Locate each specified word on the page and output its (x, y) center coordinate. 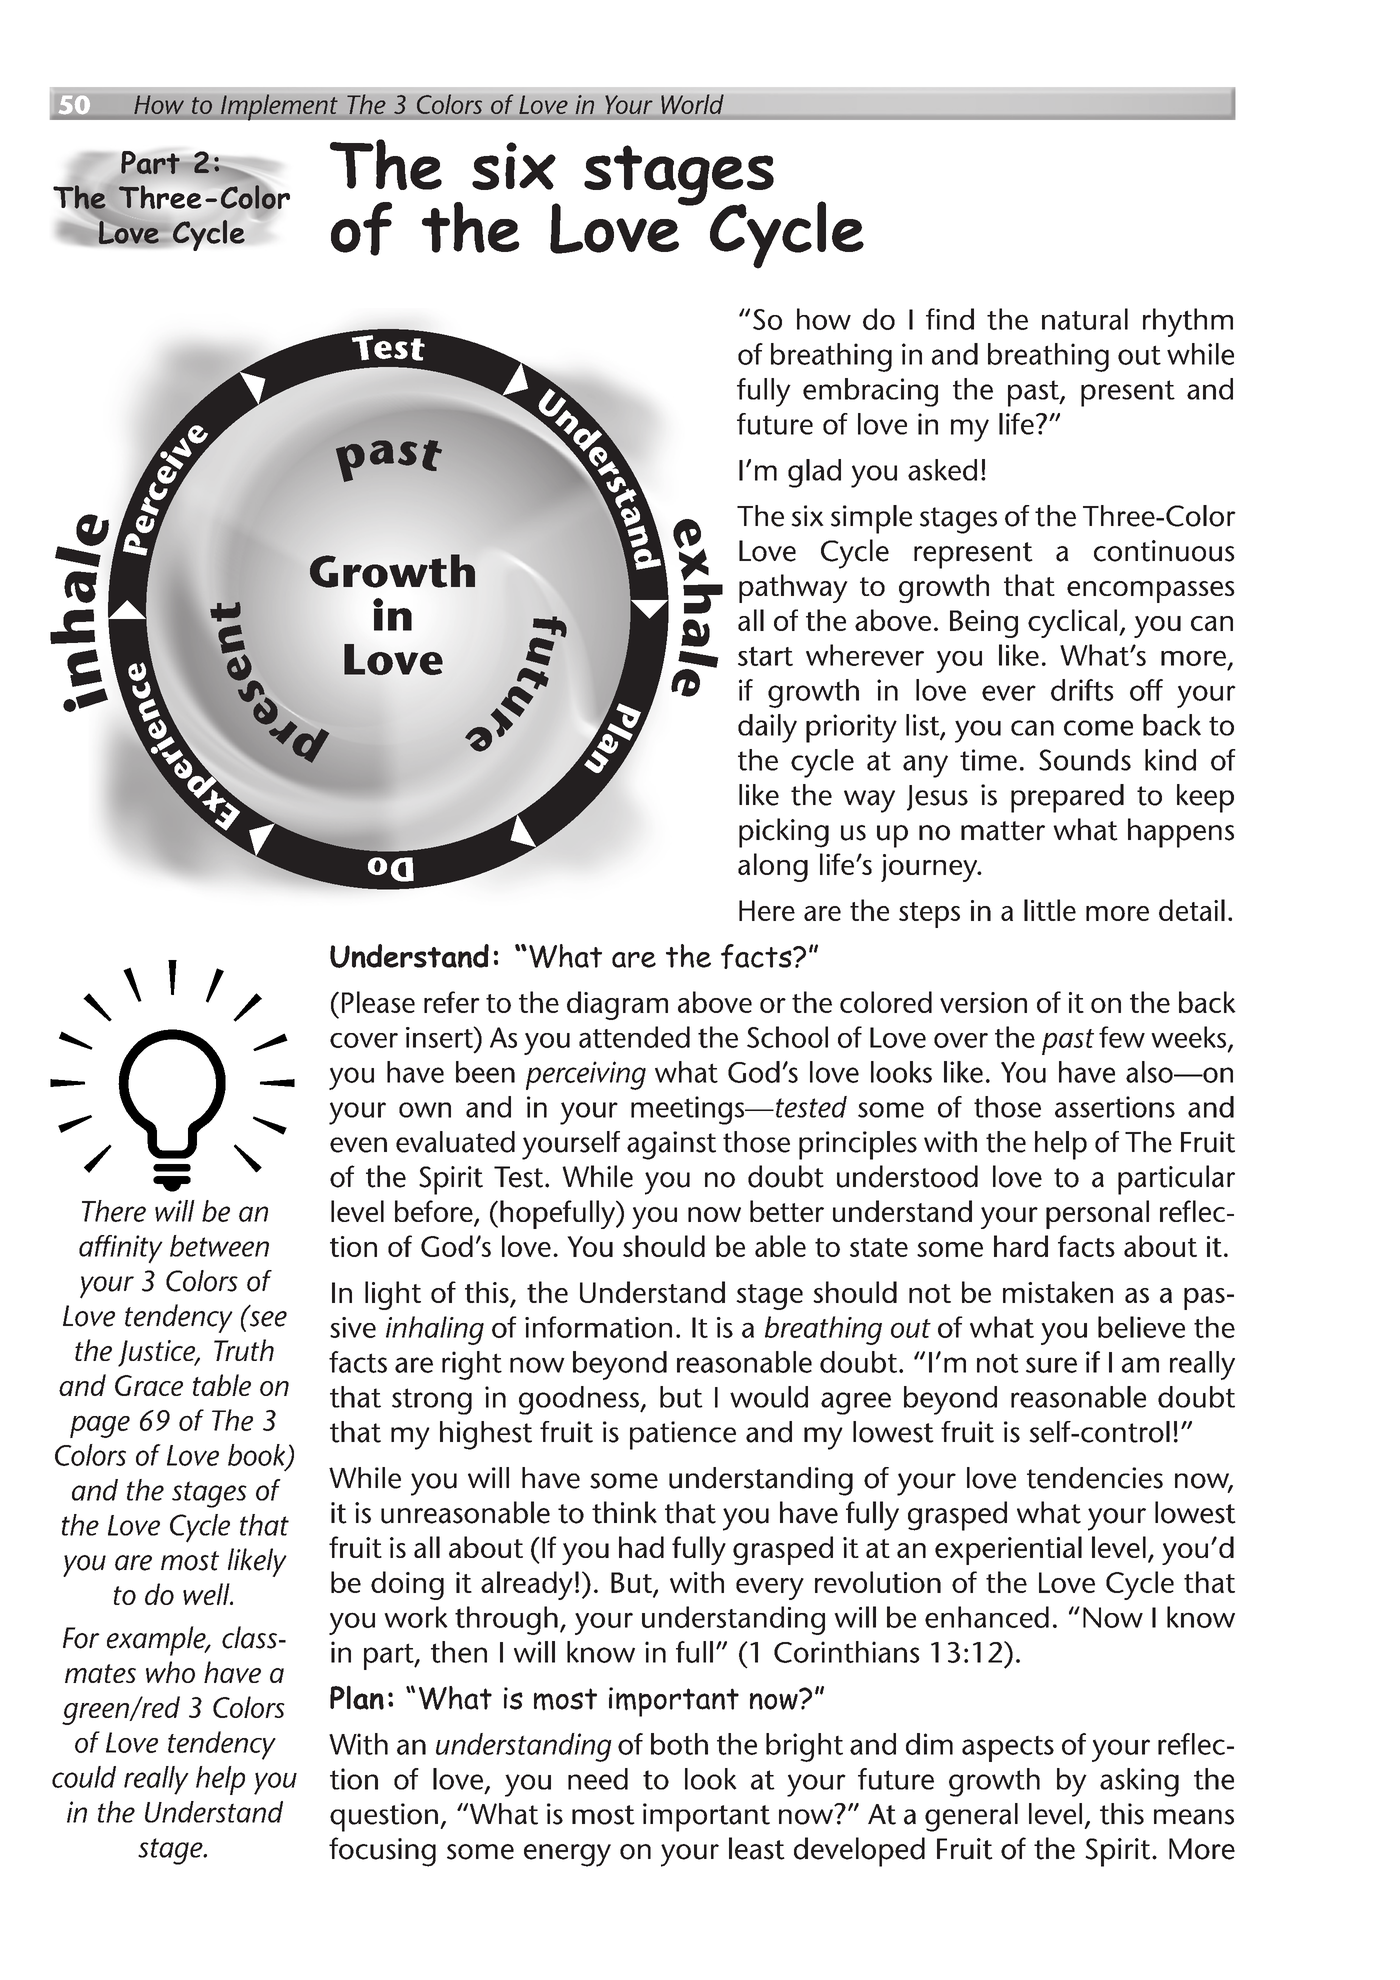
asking (1139, 1782)
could (84, 1777)
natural (1085, 319)
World (692, 104)
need (598, 1779)
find (950, 319)
